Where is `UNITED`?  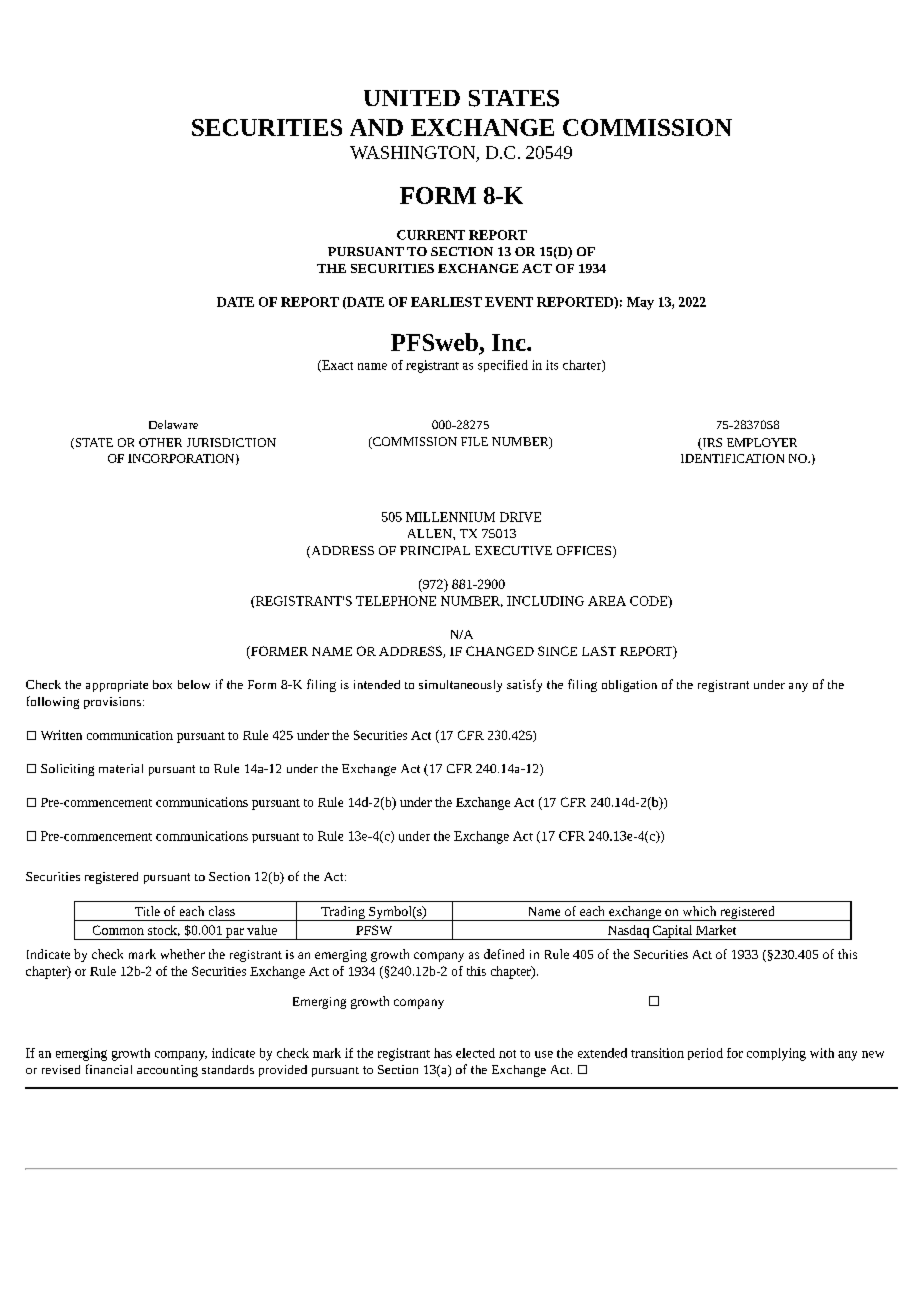 UNITED is located at coordinates (412, 98).
